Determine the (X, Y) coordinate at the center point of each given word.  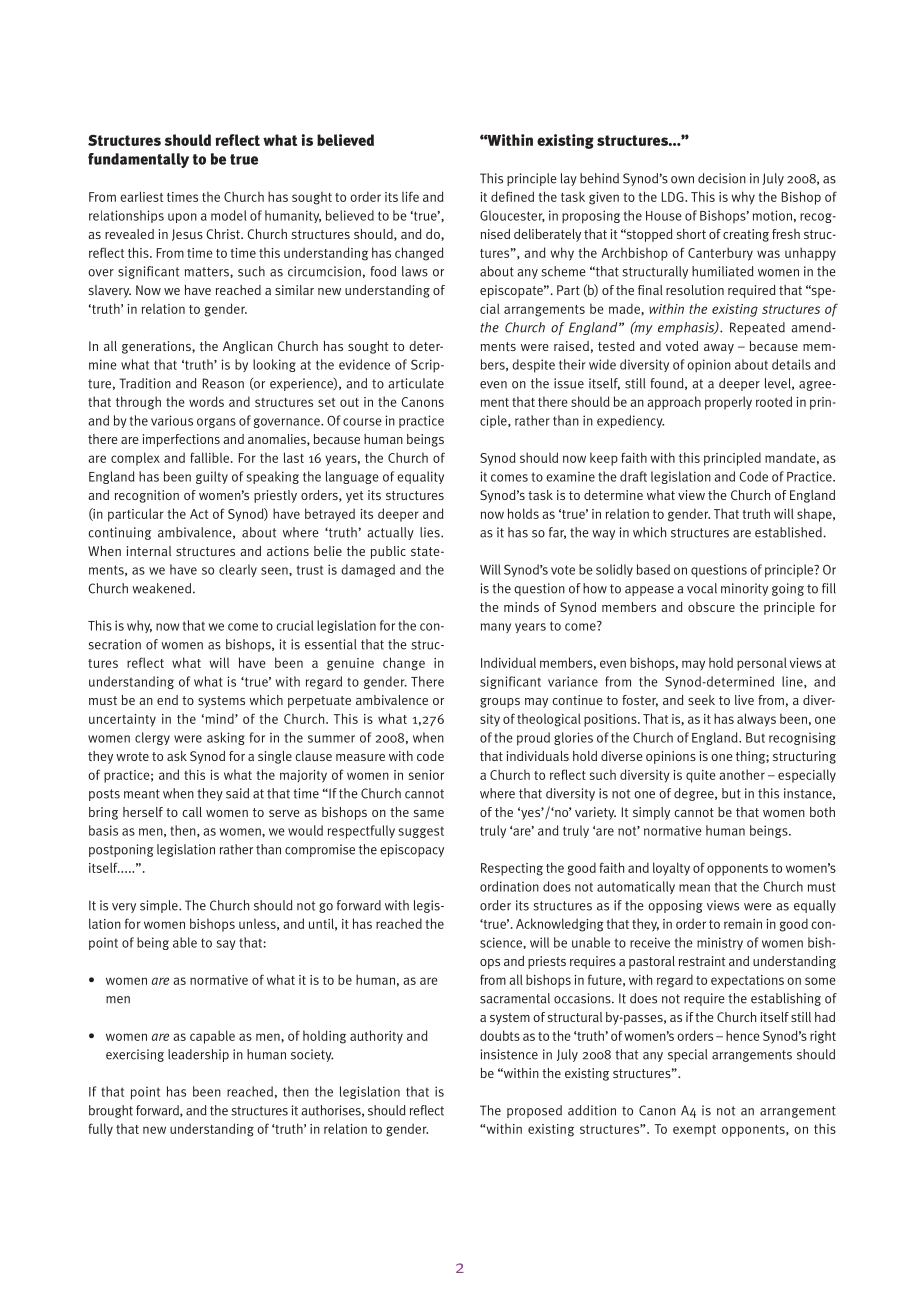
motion (772, 215)
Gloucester (512, 216)
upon (182, 218)
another (742, 774)
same (428, 813)
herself (143, 812)
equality (420, 477)
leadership (198, 1055)
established (789, 532)
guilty (212, 477)
